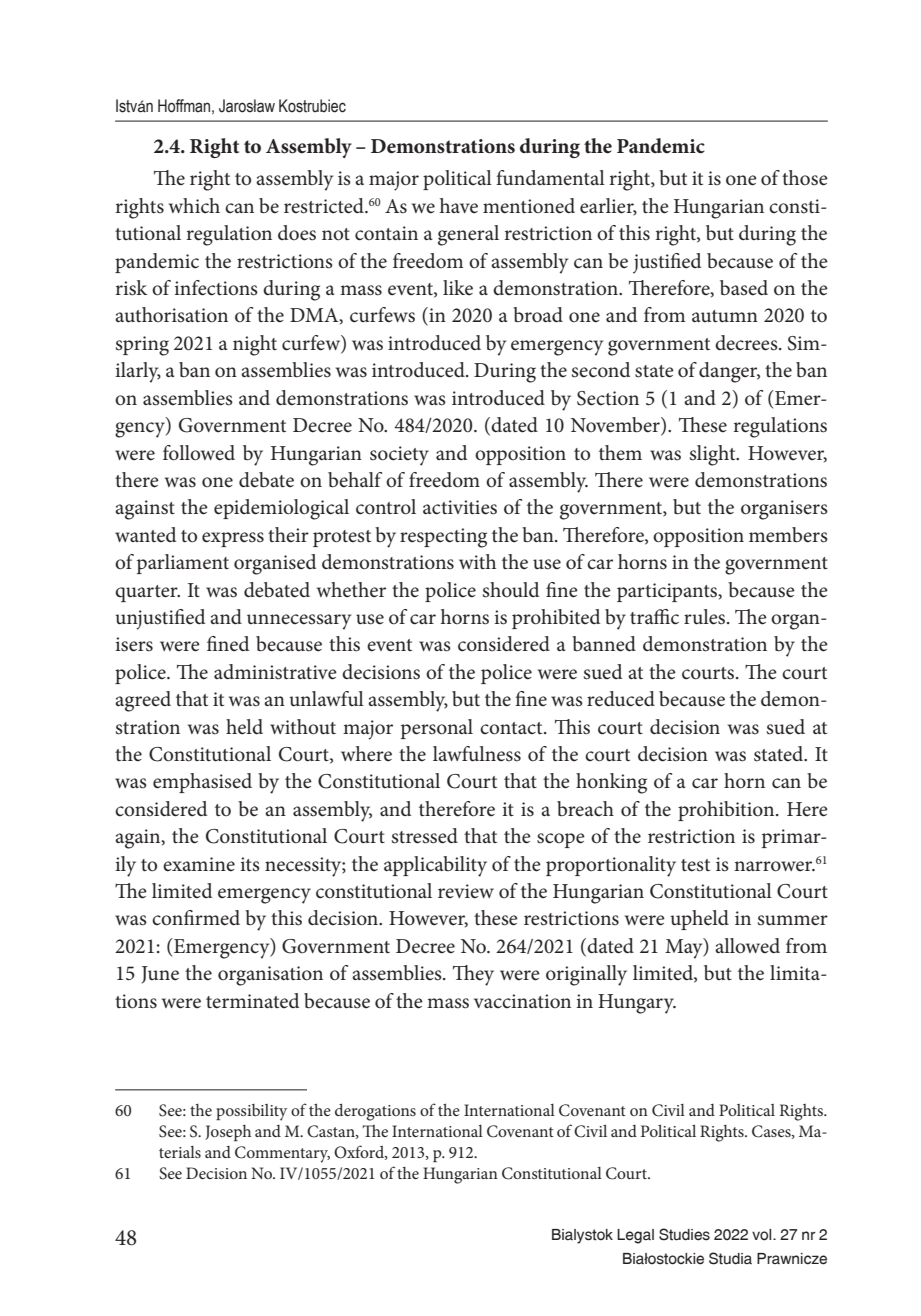 The height and width of the screenshot is (1316, 921). Describe the element at coordinates (763, 1235) in the screenshot. I see `vol` at that location.
